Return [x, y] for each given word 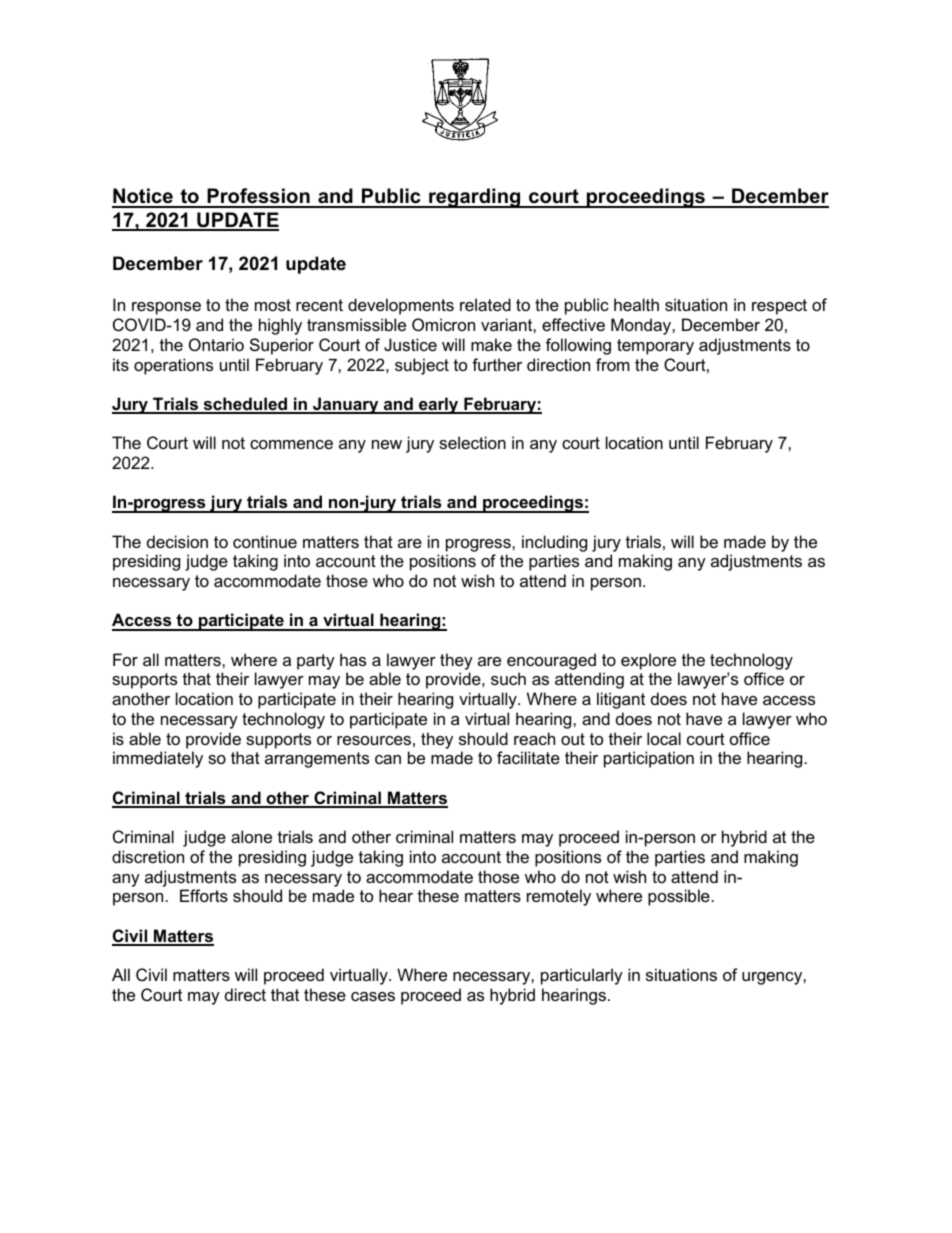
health [636, 304]
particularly [582, 976]
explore [648, 661]
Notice [143, 197]
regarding [475, 198]
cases [373, 996]
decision [177, 541]
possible [679, 897]
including [554, 543]
